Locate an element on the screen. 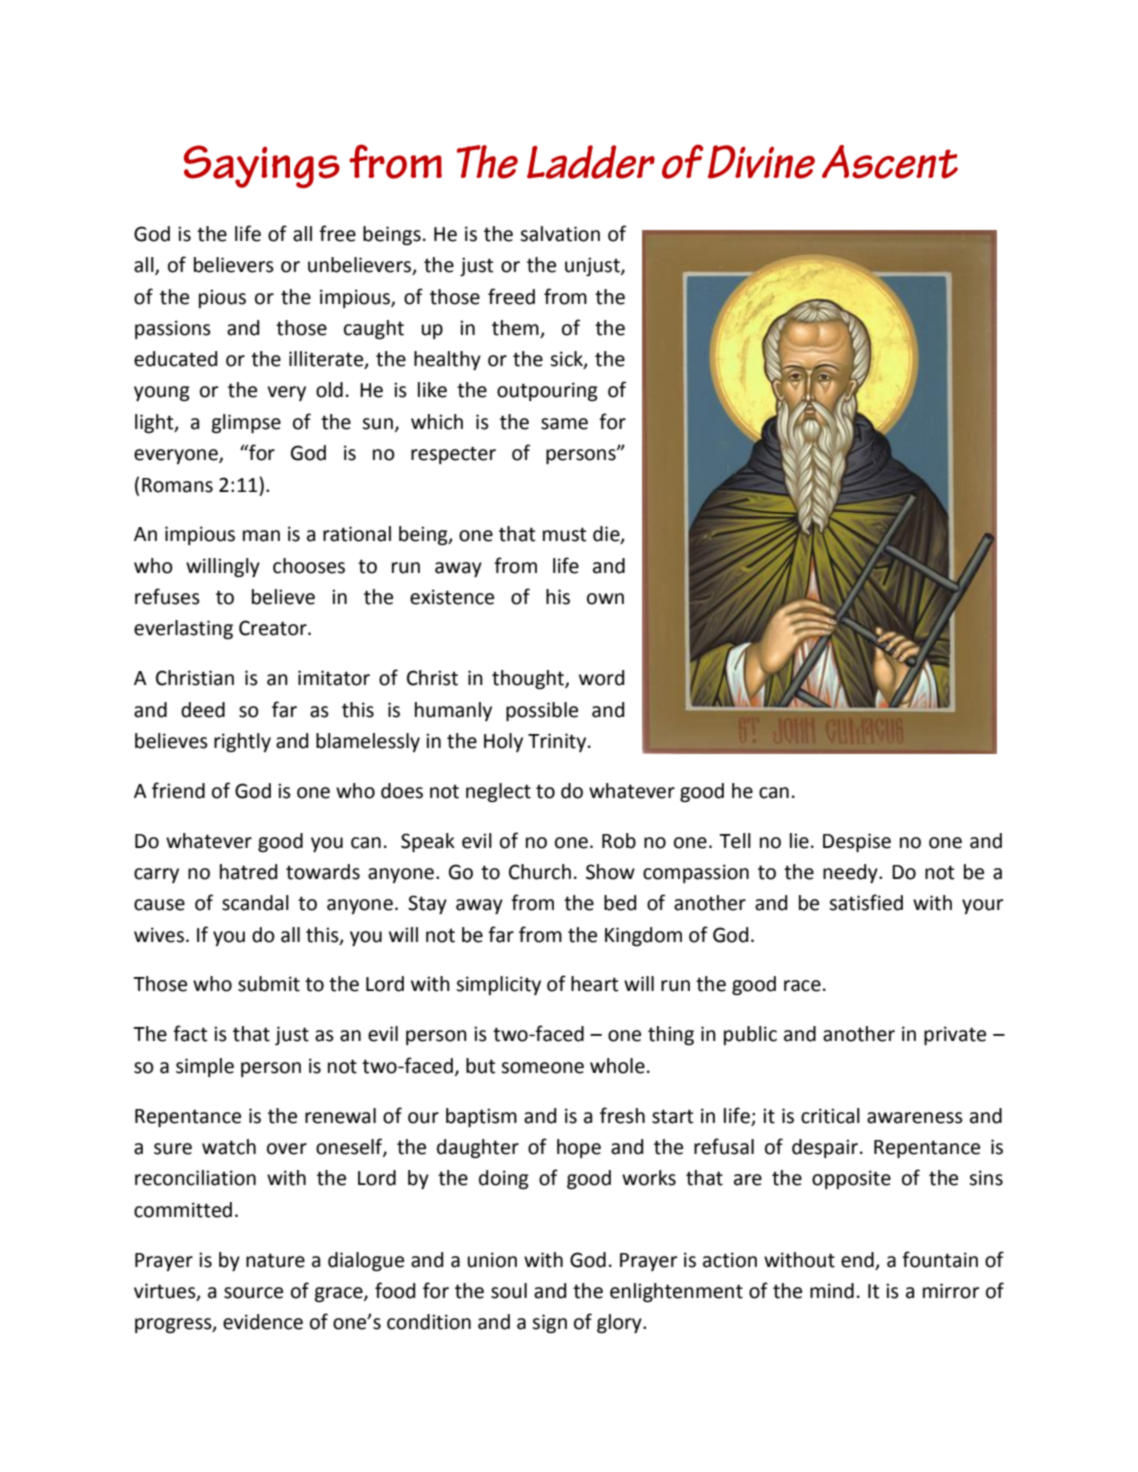 Image resolution: width=1138 pixels, height=1472 pixels. sick is located at coordinates (567, 360).
